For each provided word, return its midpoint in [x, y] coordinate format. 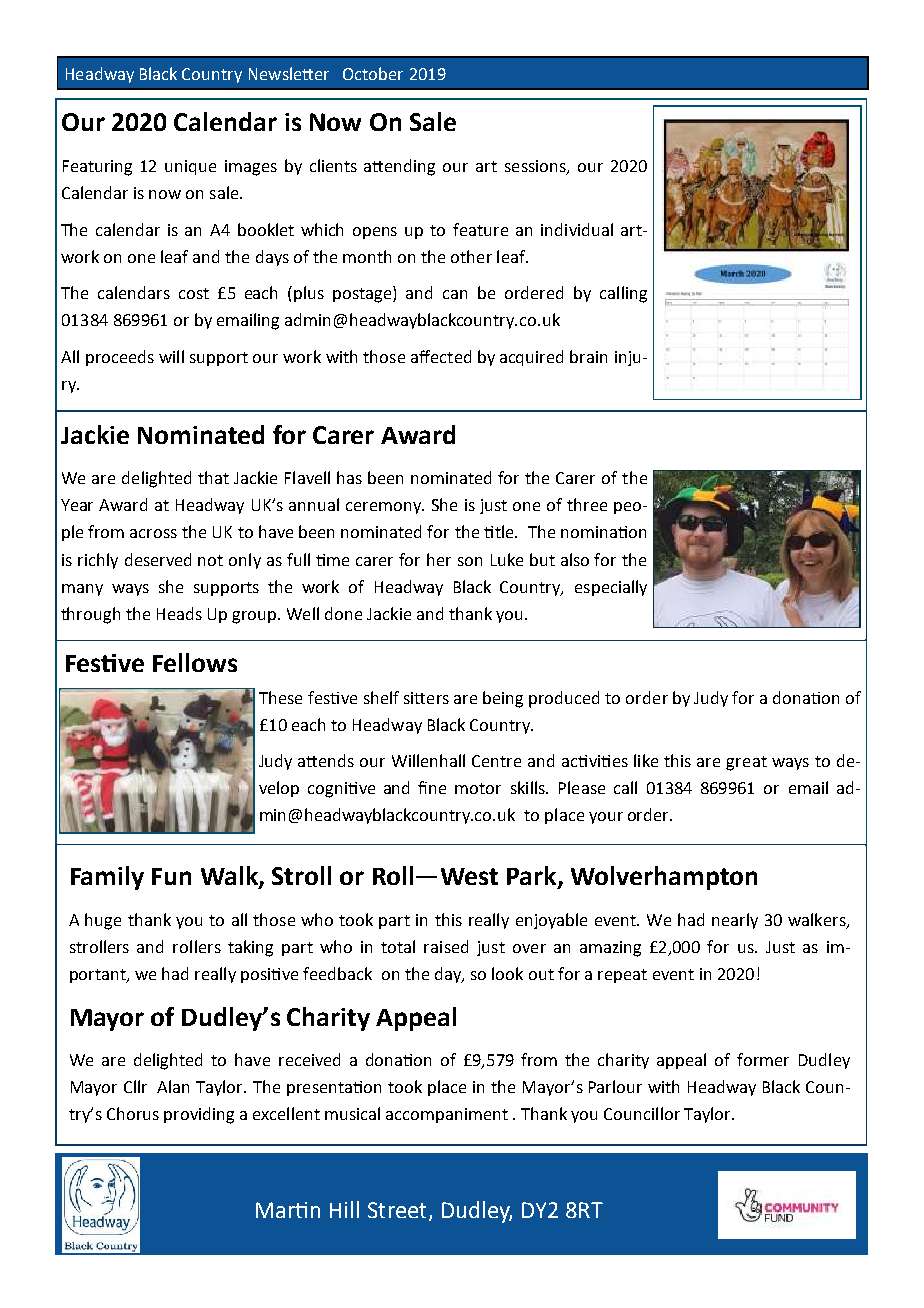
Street [397, 1210]
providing [199, 1115]
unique [190, 167]
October [373, 73]
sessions [536, 167]
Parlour [615, 1086]
